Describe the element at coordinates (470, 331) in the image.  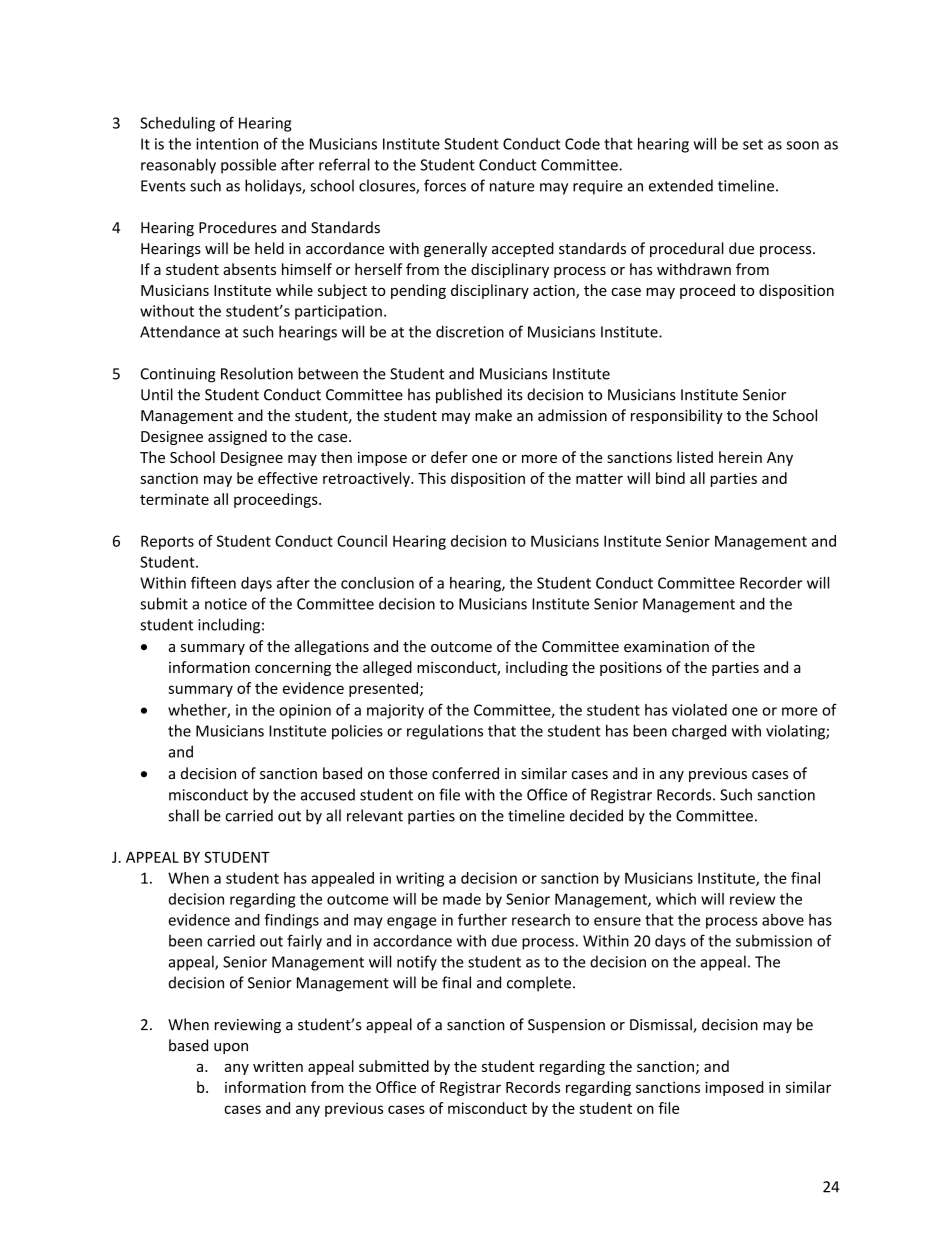
I see `discretion` at that location.
